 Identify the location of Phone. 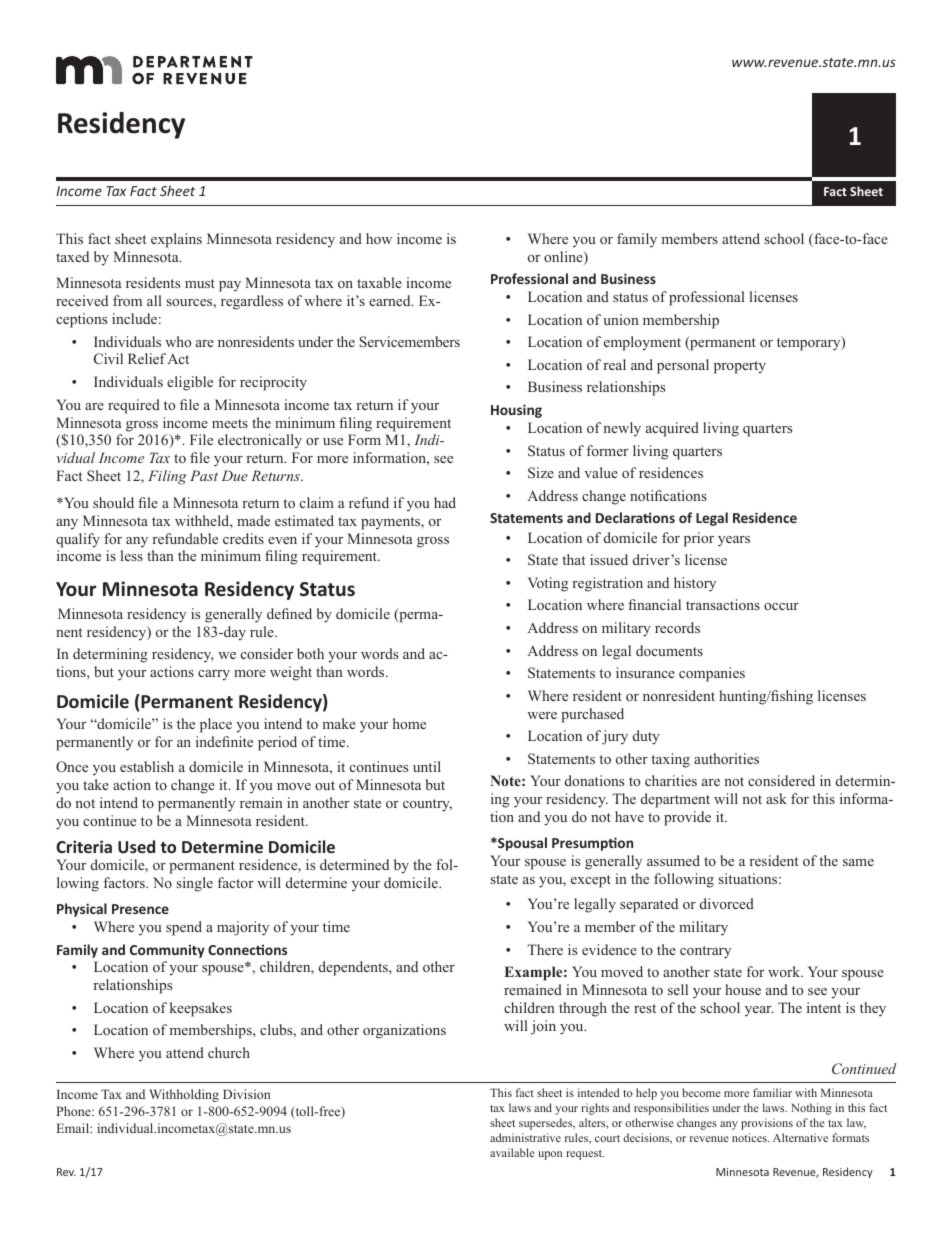
(75, 1111).
